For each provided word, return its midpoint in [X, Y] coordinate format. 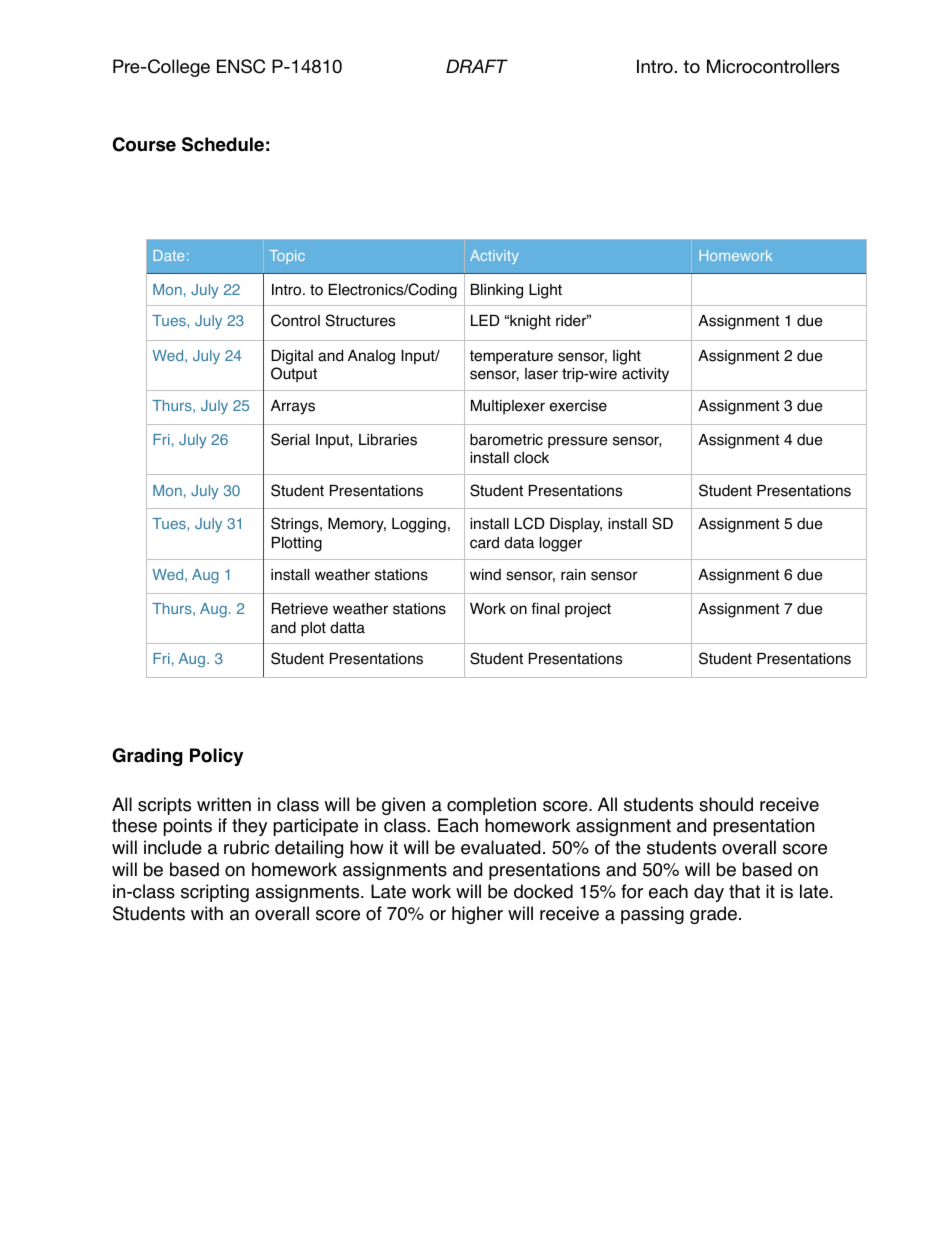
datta [347, 628]
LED [485, 320]
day [709, 893]
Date [169, 255]
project [588, 610]
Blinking [497, 291]
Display [576, 525]
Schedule [223, 144]
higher [477, 915]
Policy [216, 757]
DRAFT [477, 66]
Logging [419, 525]
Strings [296, 525]
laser [541, 374]
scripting [215, 893]
